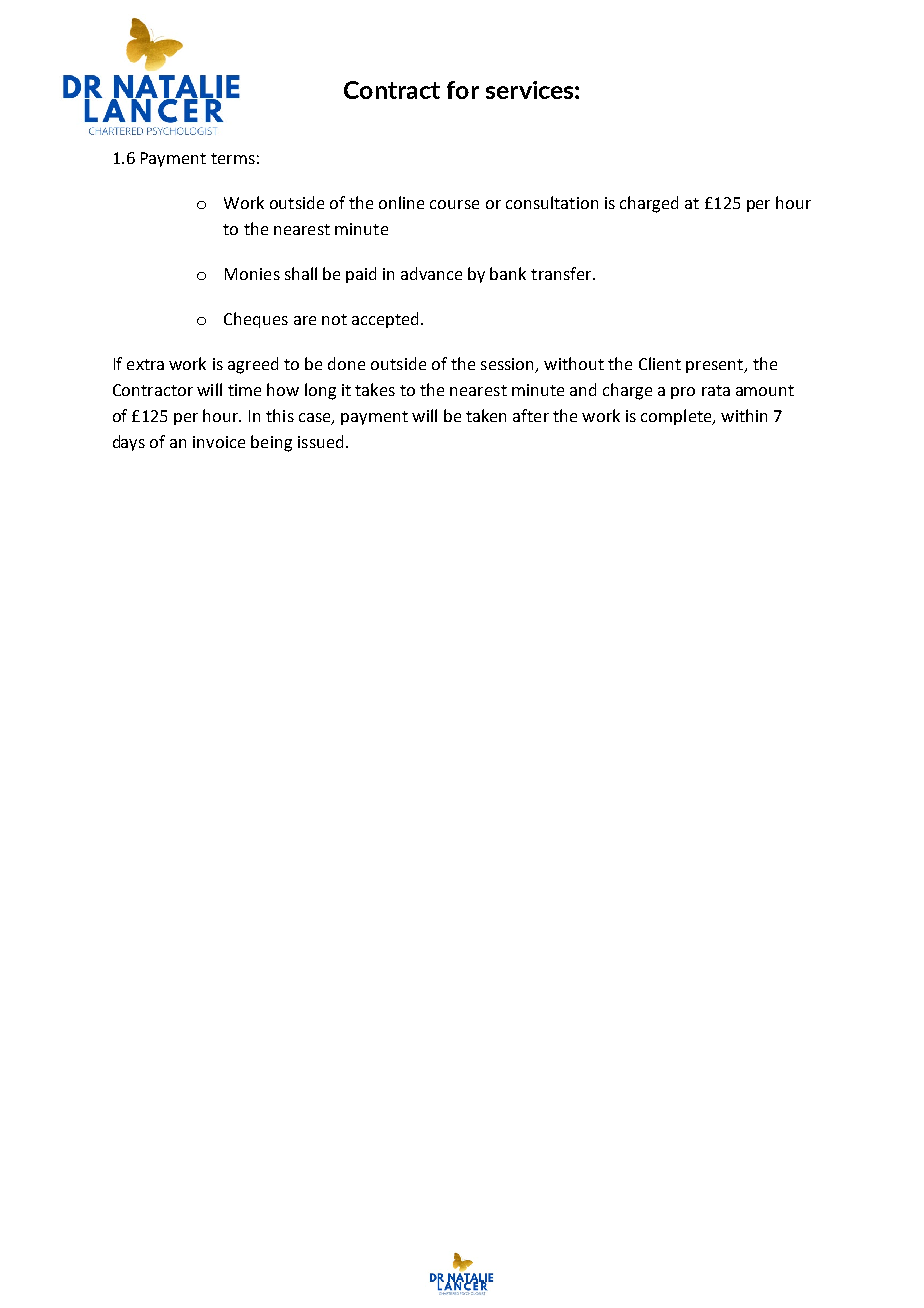 This screenshot has width=924, height=1308. What do you see at coordinates (219, 442) in the screenshot?
I see `invoice` at bounding box center [219, 442].
